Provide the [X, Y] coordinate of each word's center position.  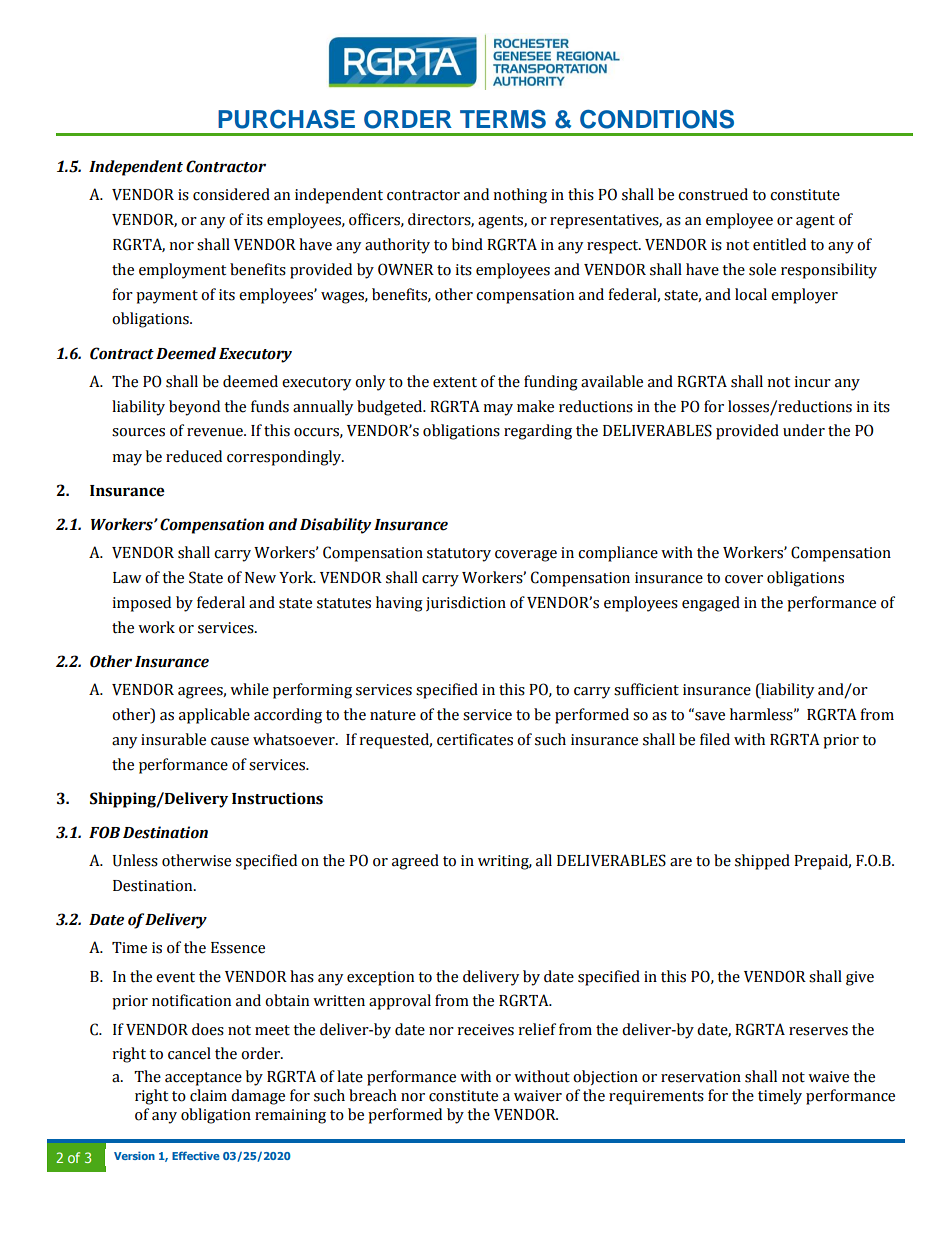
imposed [141, 604]
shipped [762, 862]
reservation [701, 1077]
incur [812, 382]
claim [208, 1095]
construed [713, 194]
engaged [711, 604]
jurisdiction [466, 603]
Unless [135, 860]
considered [231, 194]
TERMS [503, 119]
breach [373, 1095]
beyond [194, 408]
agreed [415, 862]
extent [455, 382]
